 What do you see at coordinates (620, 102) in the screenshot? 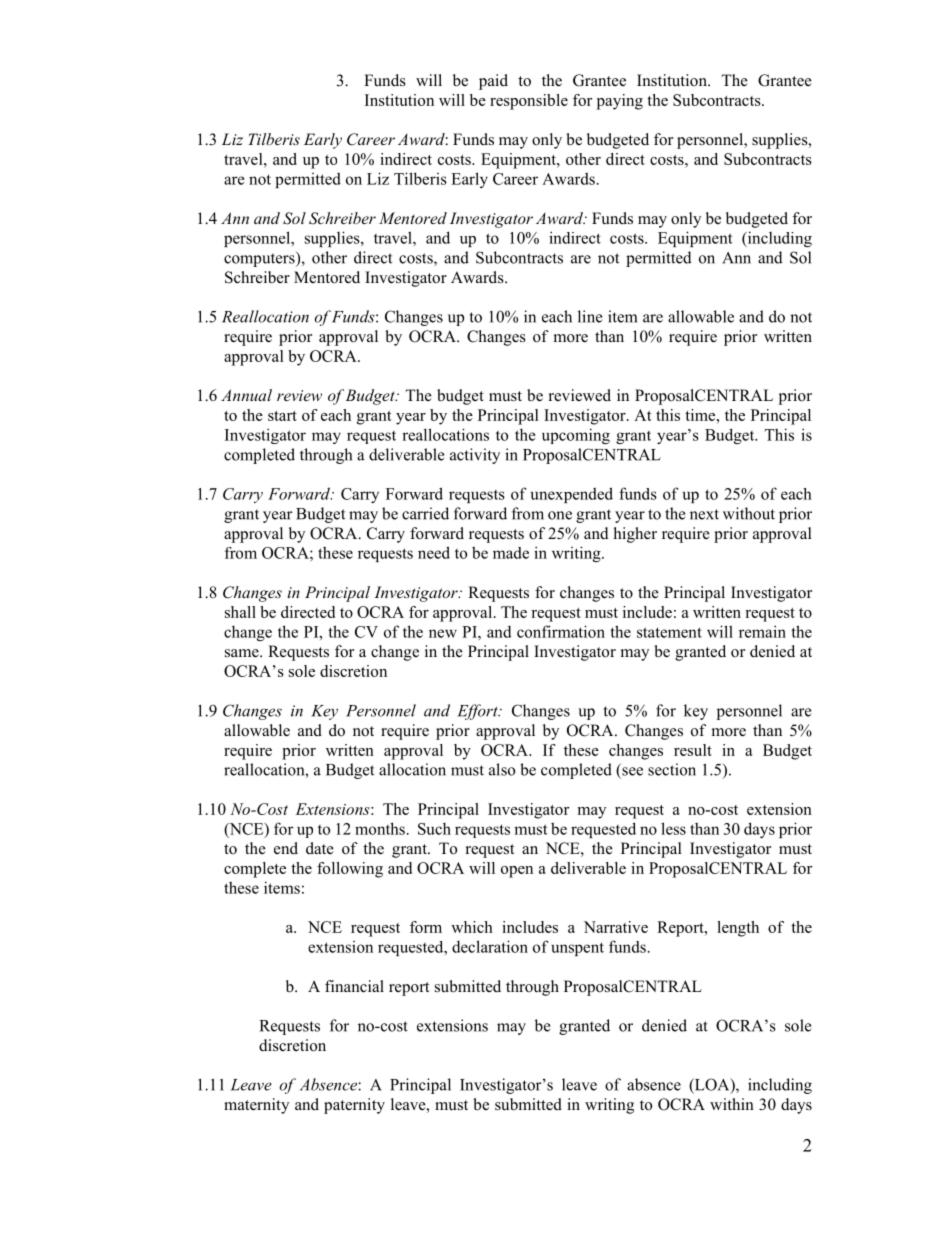
I see `paying` at bounding box center [620, 102].
